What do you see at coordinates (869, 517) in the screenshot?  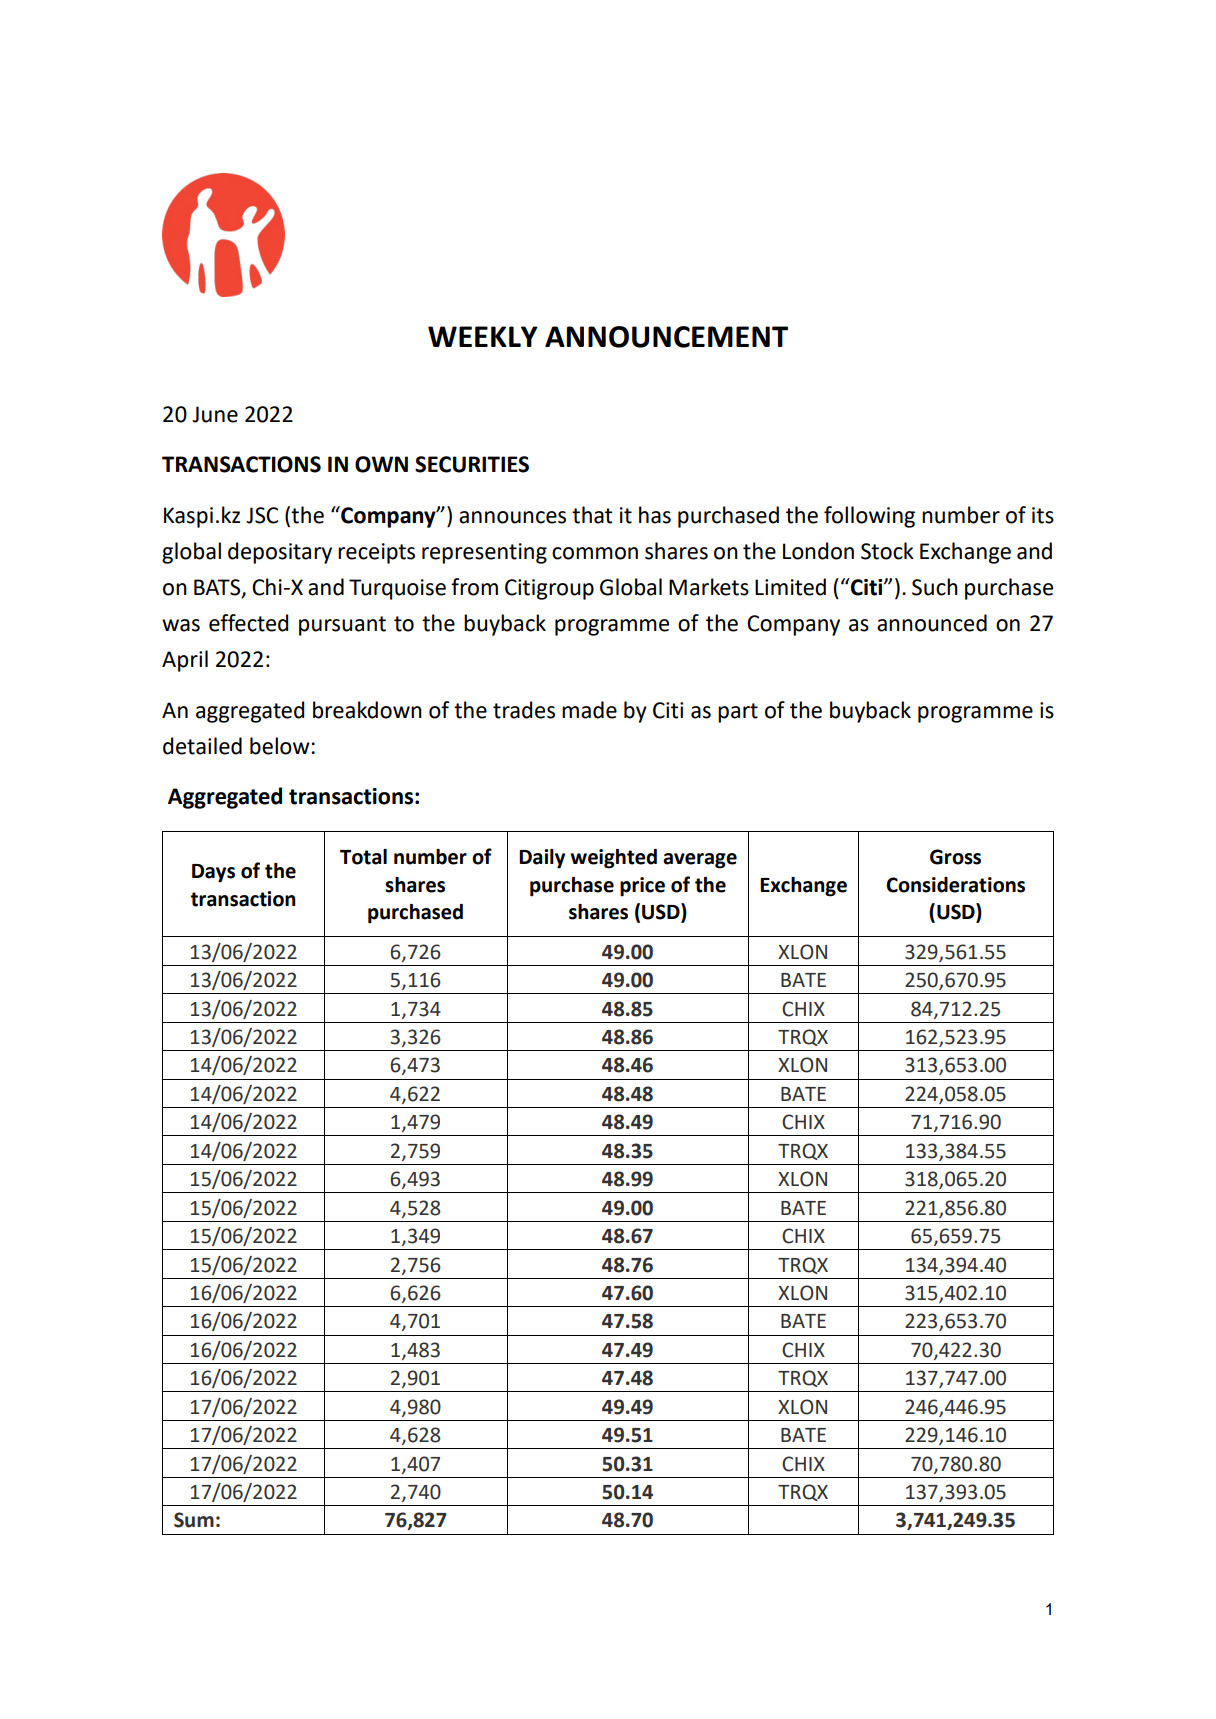 I see `following` at bounding box center [869, 517].
